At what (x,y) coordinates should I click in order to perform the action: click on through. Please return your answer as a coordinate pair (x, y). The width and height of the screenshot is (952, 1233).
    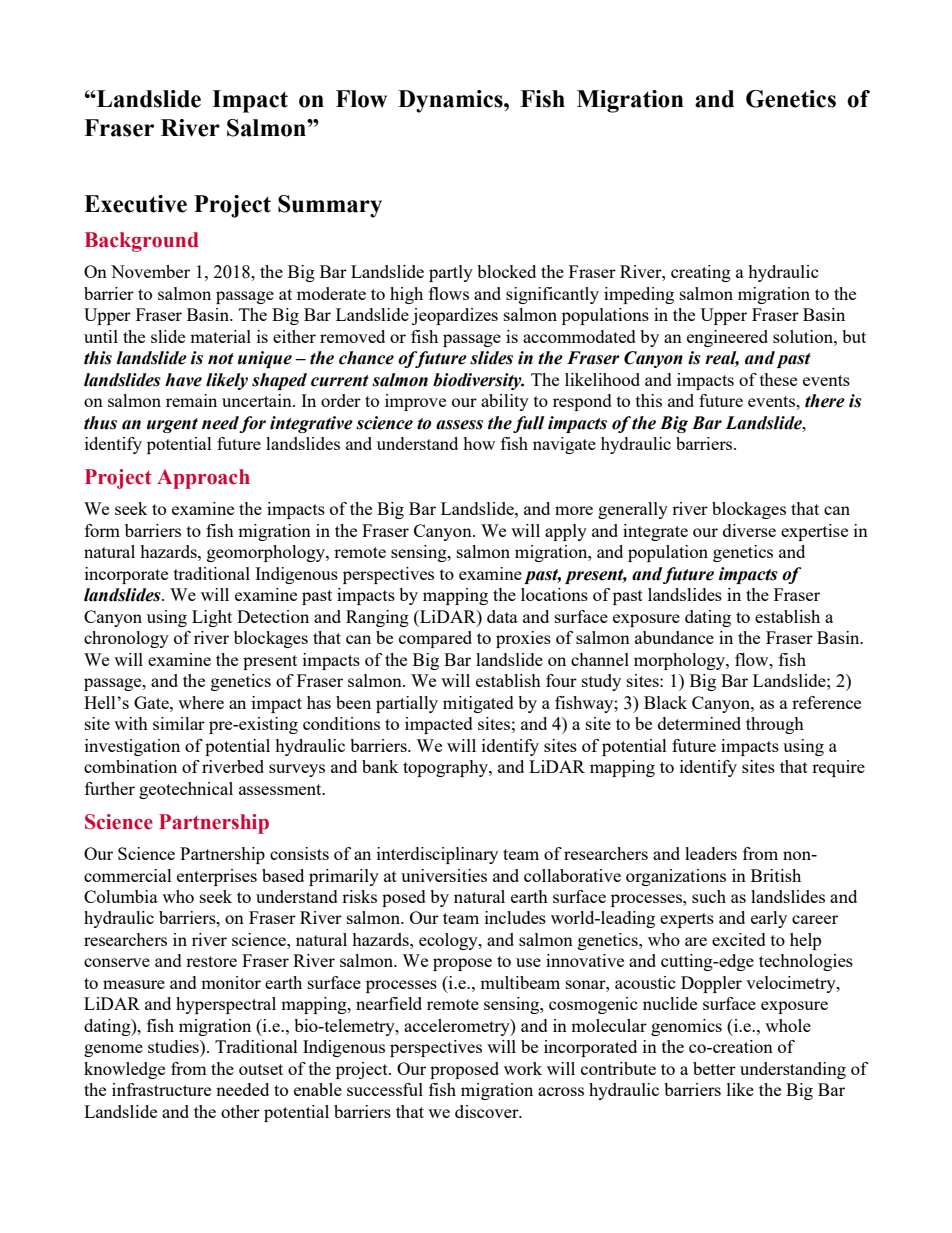
    Looking at the image, I should click on (775, 725).
